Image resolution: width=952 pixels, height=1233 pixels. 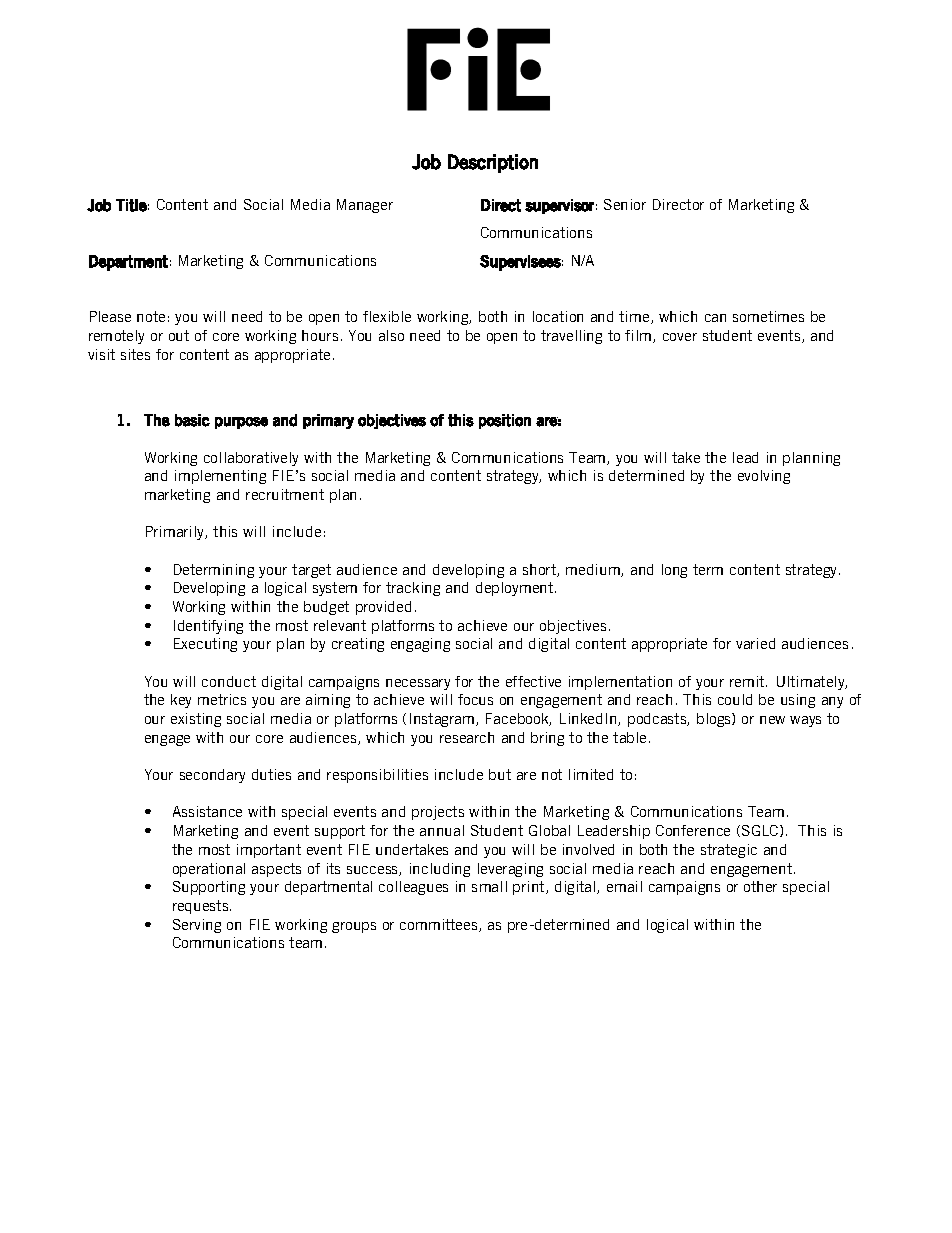 I want to click on requests, so click(x=202, y=907).
